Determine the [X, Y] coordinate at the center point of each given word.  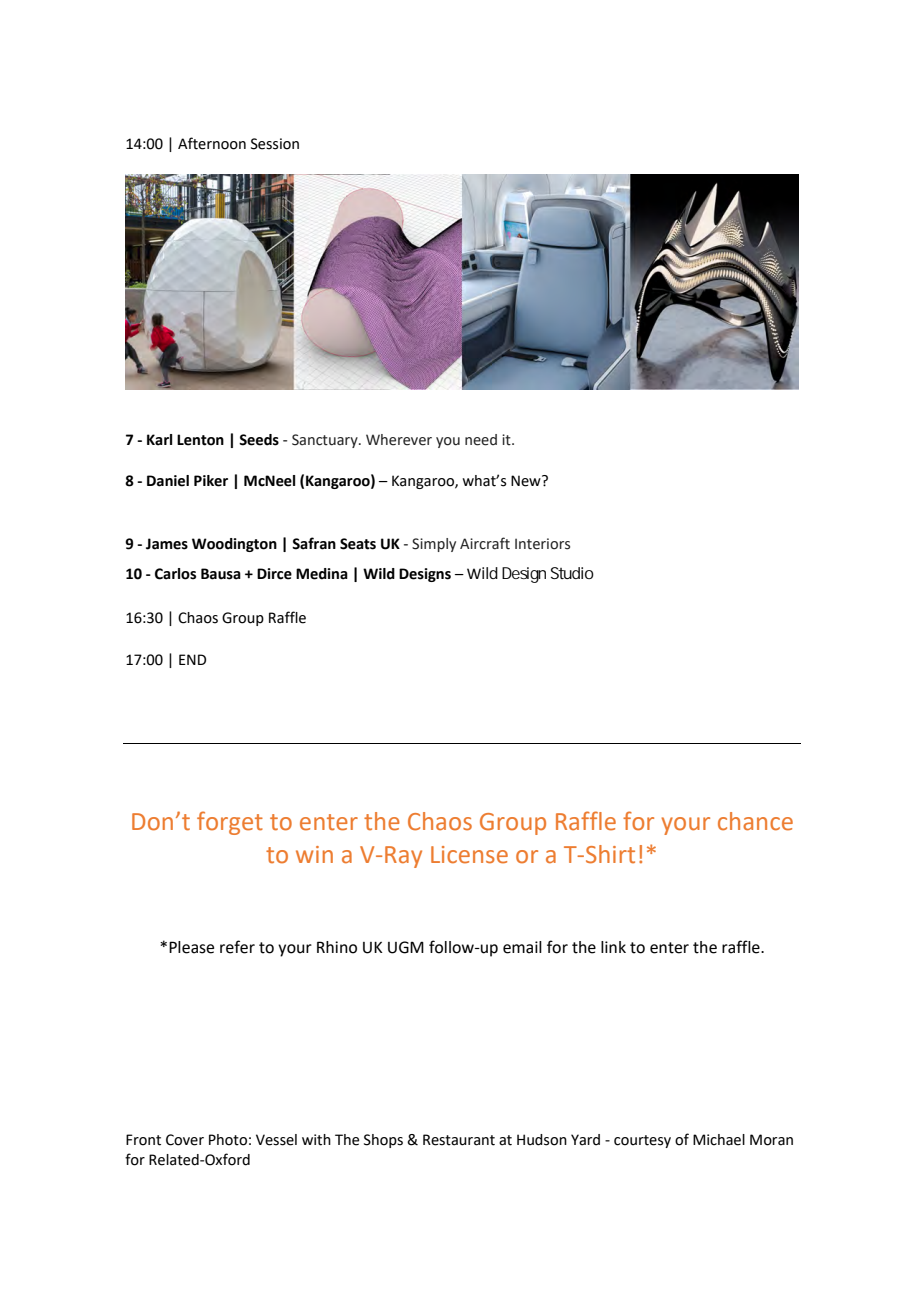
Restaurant [459, 1140]
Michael [719, 1140]
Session [275, 144]
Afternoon [212, 143]
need [481, 440]
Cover [185, 1140]
